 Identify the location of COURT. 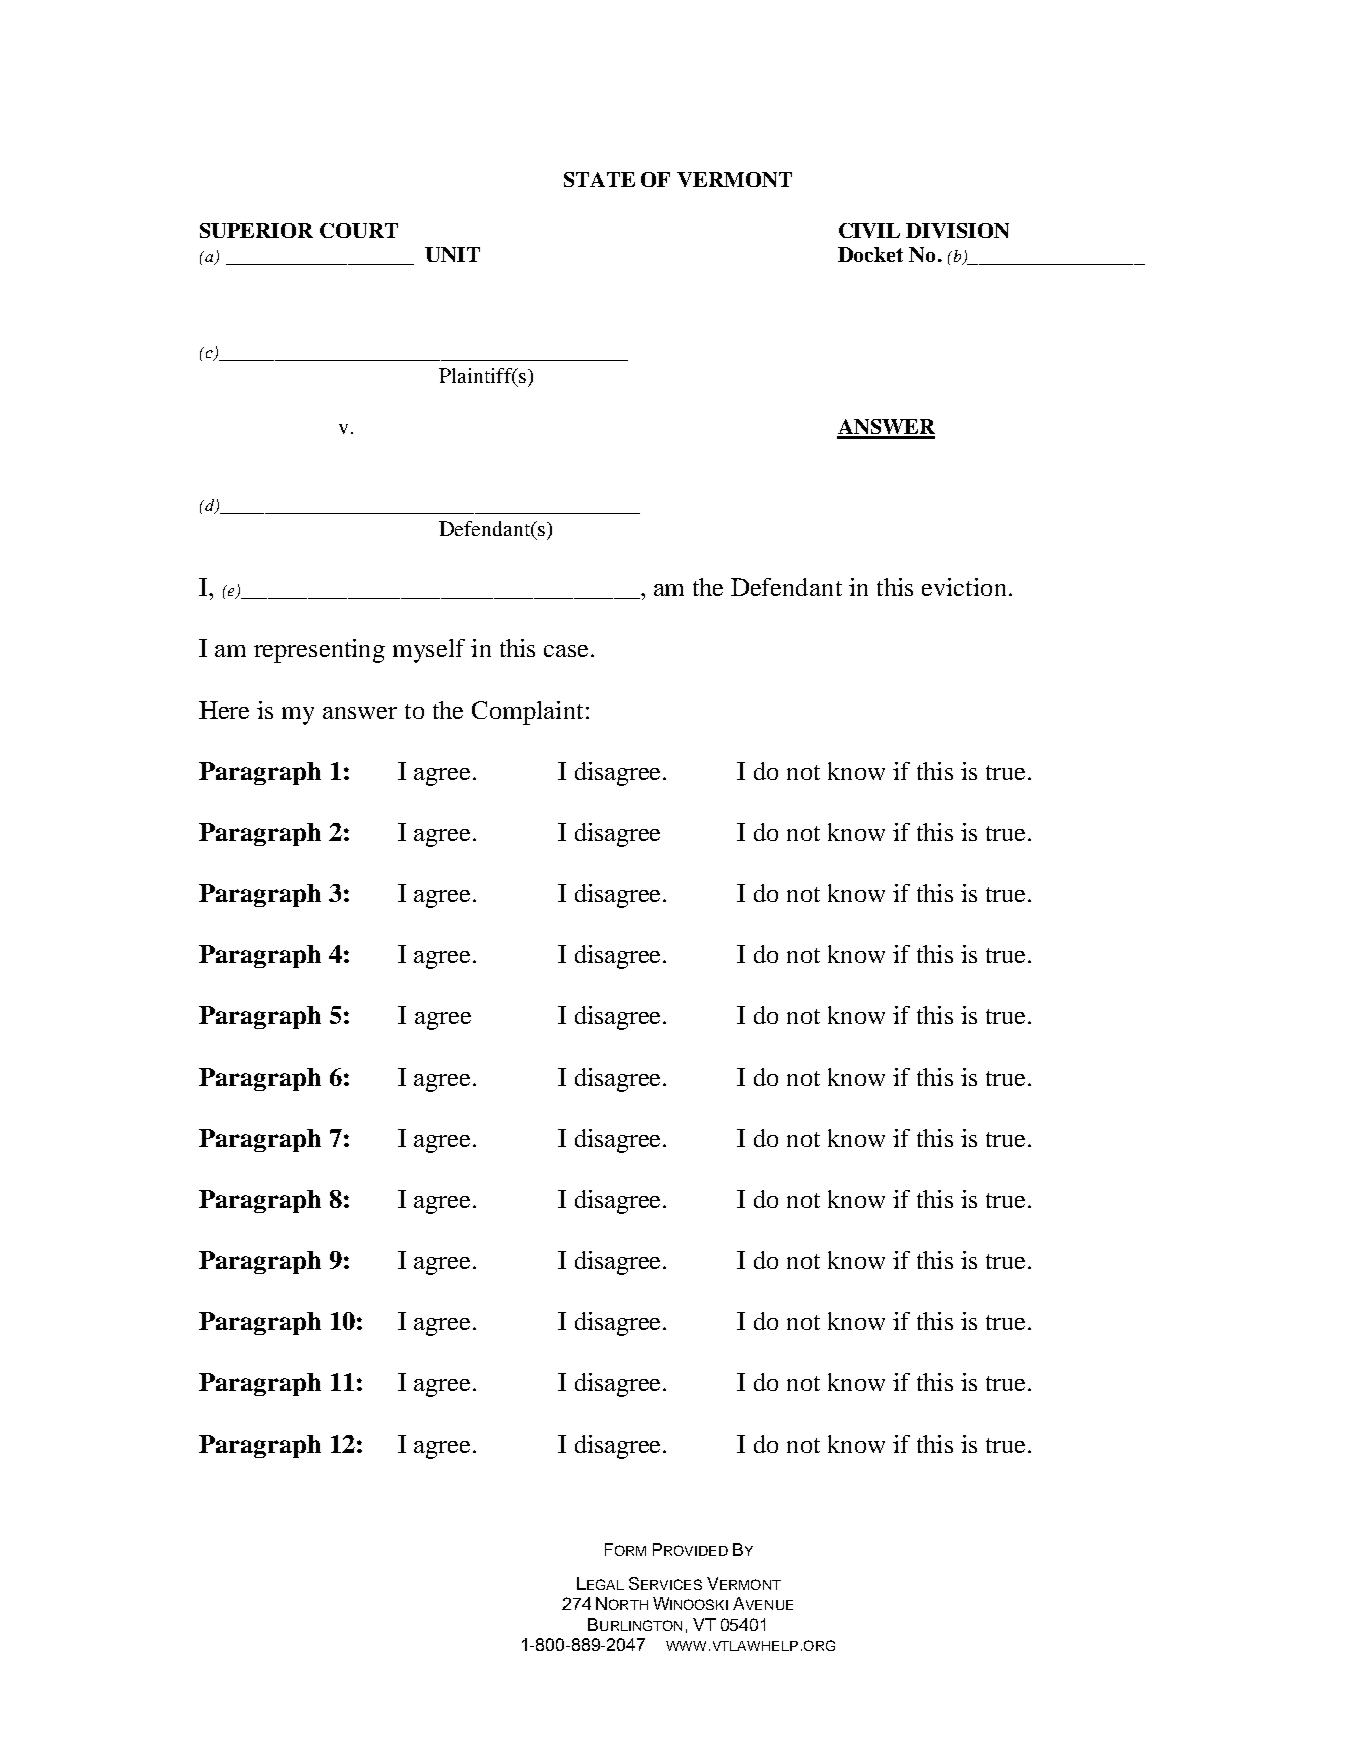
(359, 230).
